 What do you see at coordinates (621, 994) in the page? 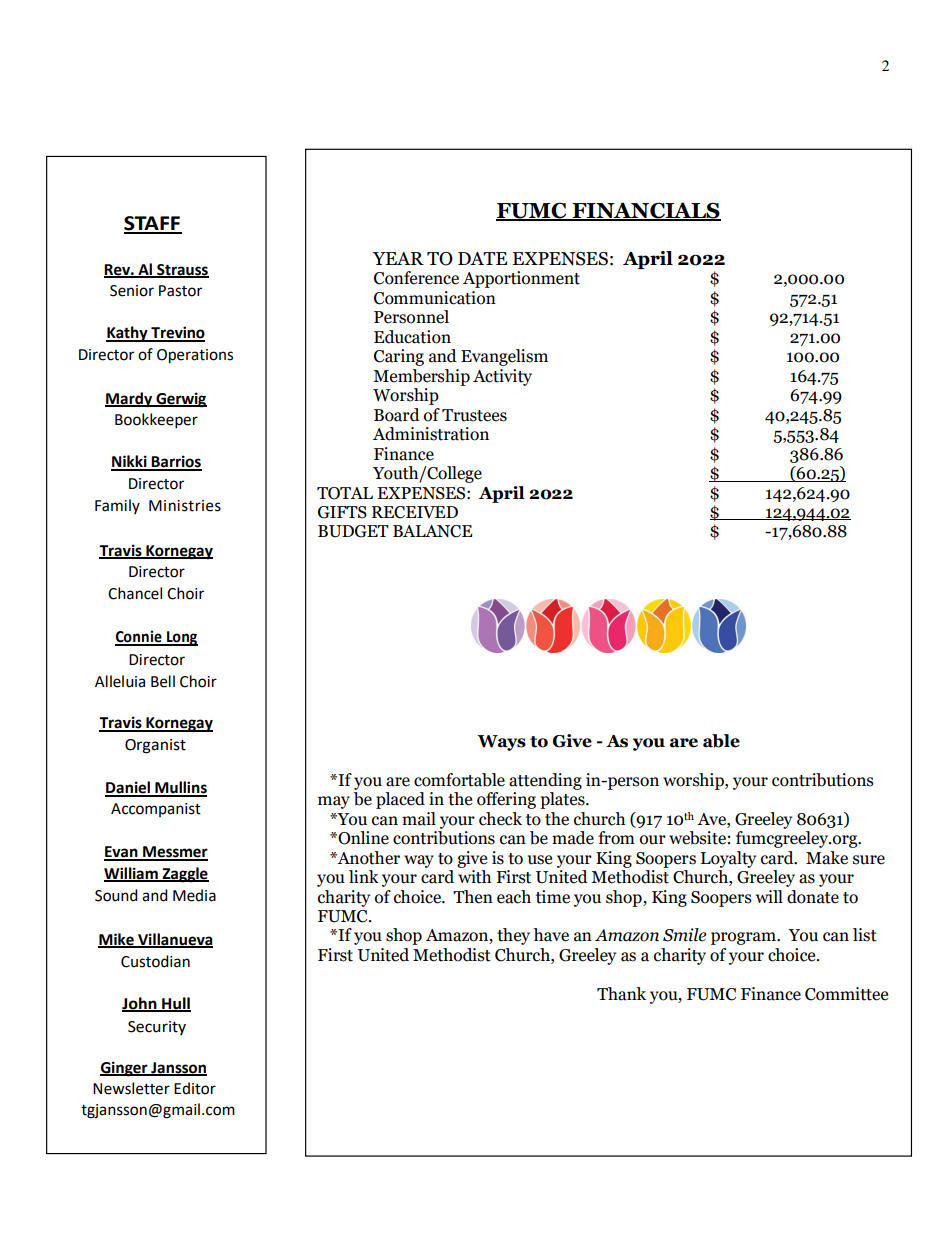
I see `Thank` at bounding box center [621, 994].
